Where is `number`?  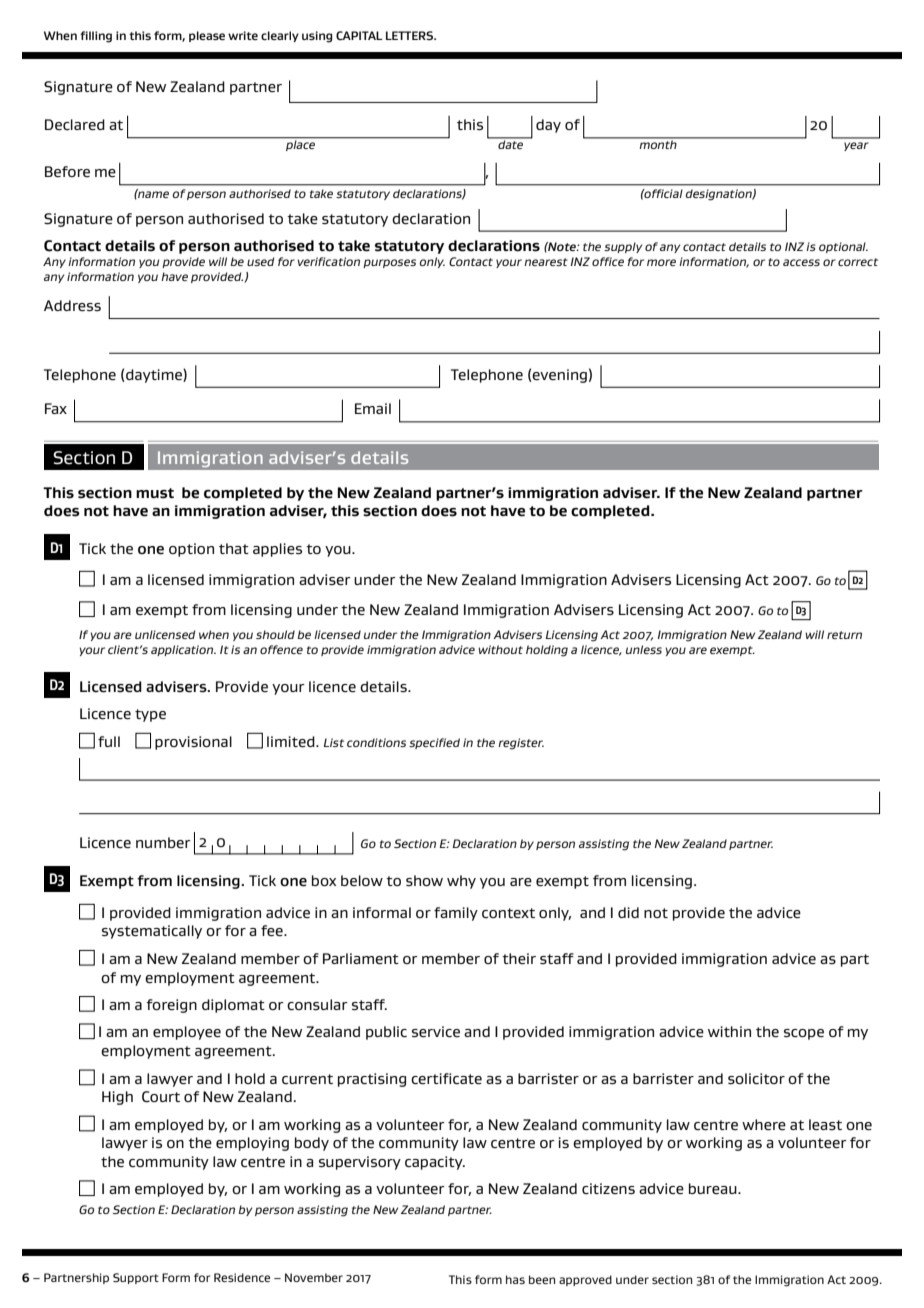
number is located at coordinates (163, 843).
